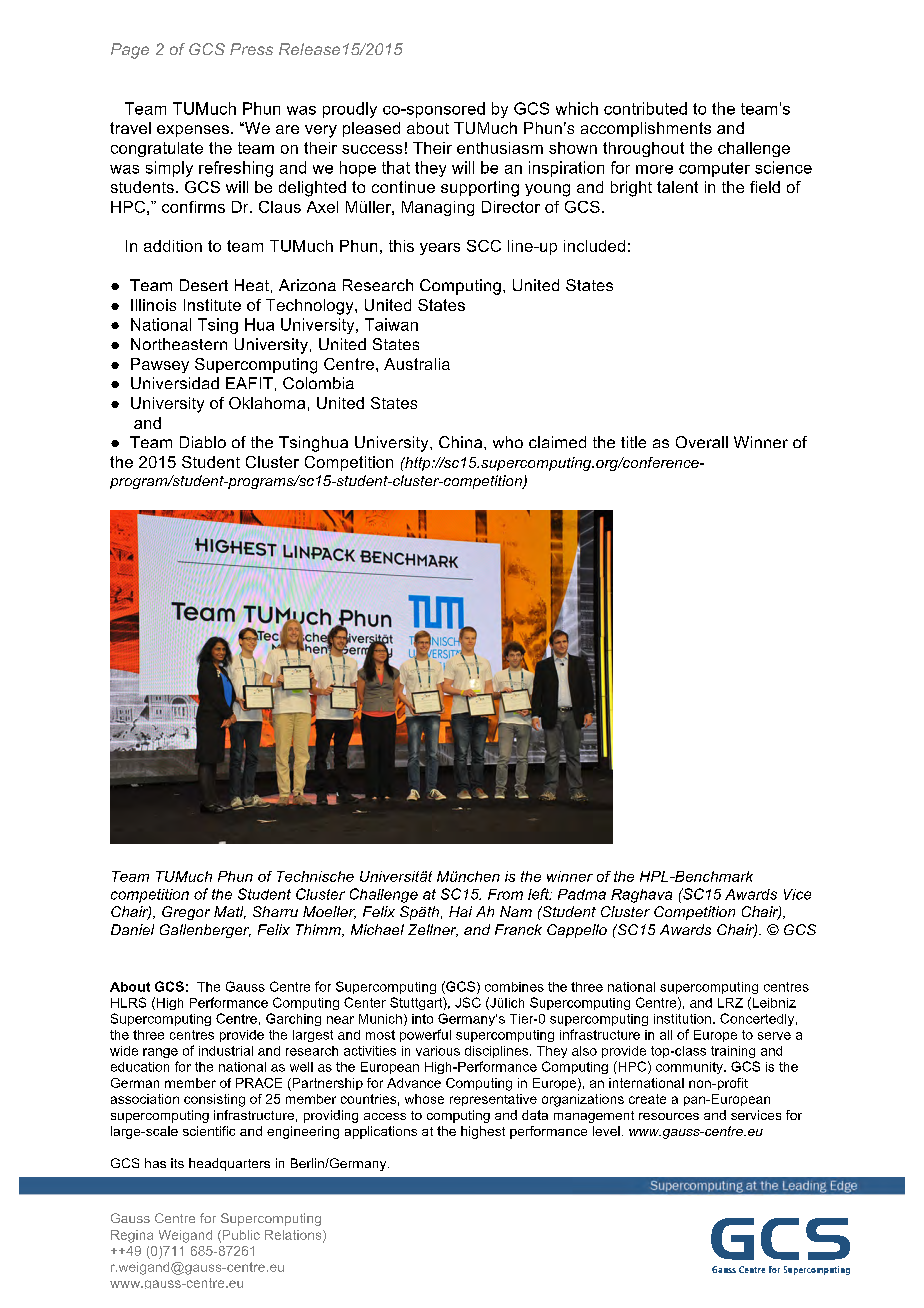 The width and height of the page is (924, 1308). I want to click on China, so click(462, 442).
